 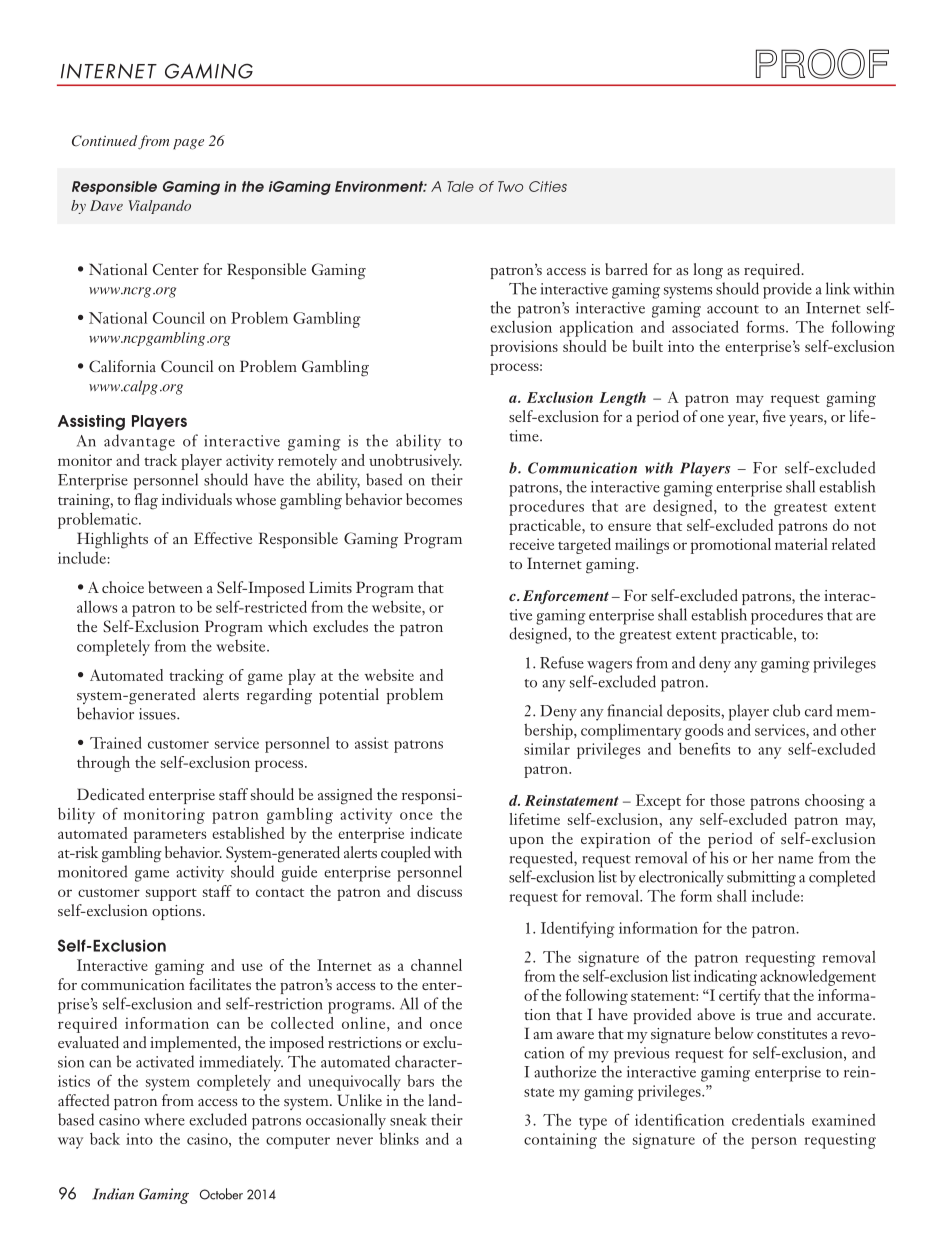 I want to click on sneak, so click(x=408, y=1119).
